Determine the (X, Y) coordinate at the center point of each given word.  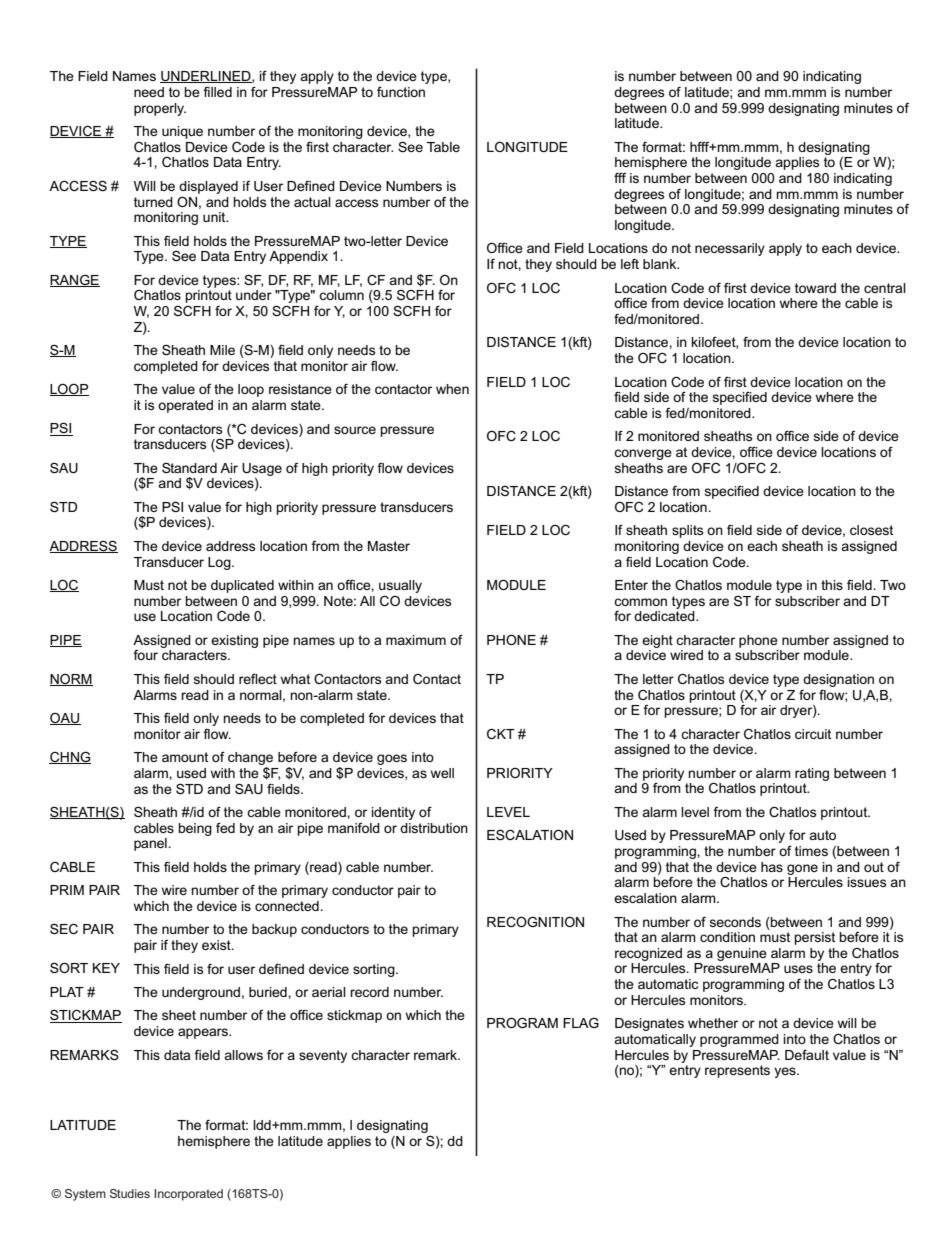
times (811, 851)
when (452, 389)
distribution (434, 828)
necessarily (730, 249)
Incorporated (188, 1195)
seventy (323, 1056)
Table (443, 147)
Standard (189, 468)
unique (182, 132)
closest (871, 530)
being (195, 829)
